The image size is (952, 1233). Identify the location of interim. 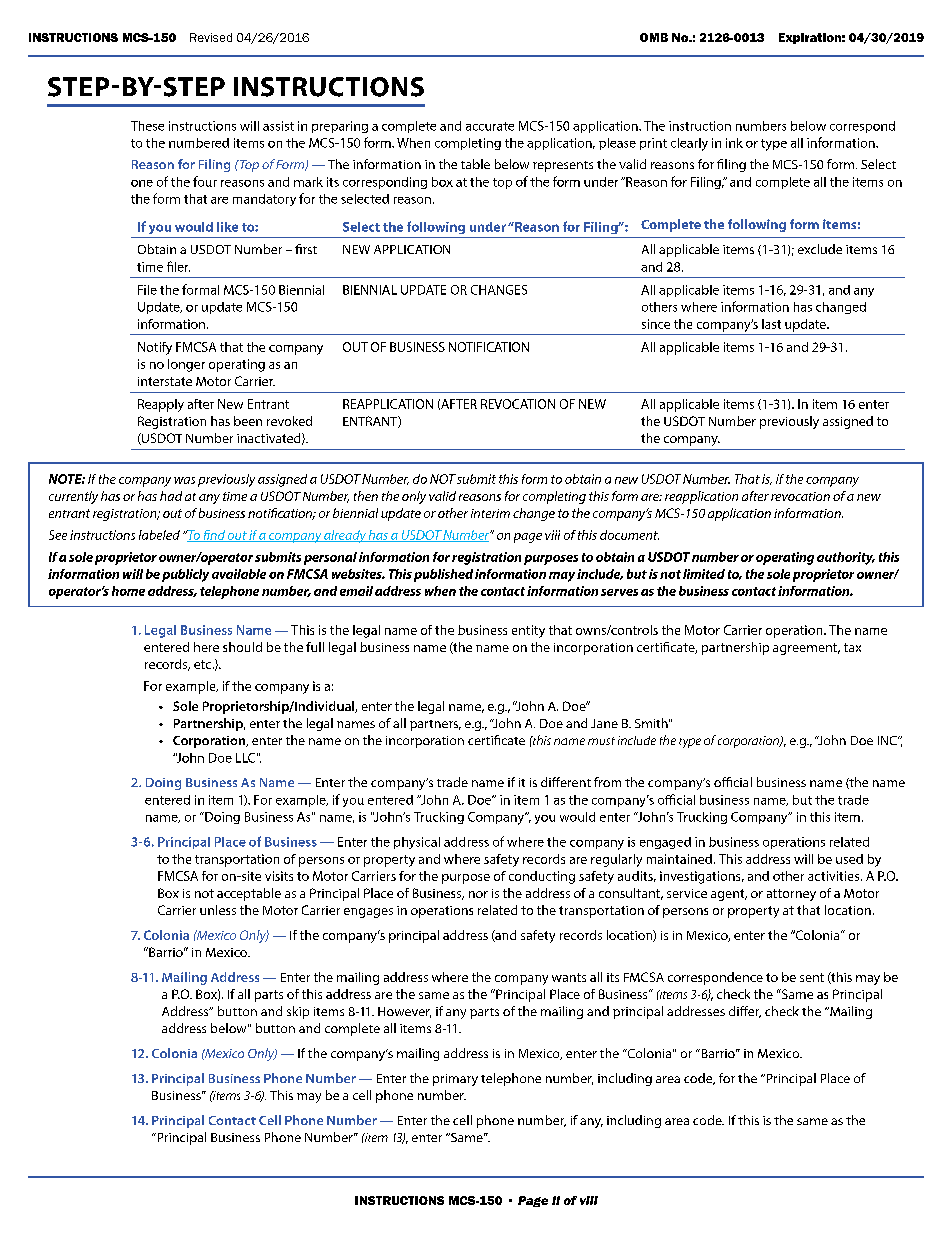
(490, 513).
